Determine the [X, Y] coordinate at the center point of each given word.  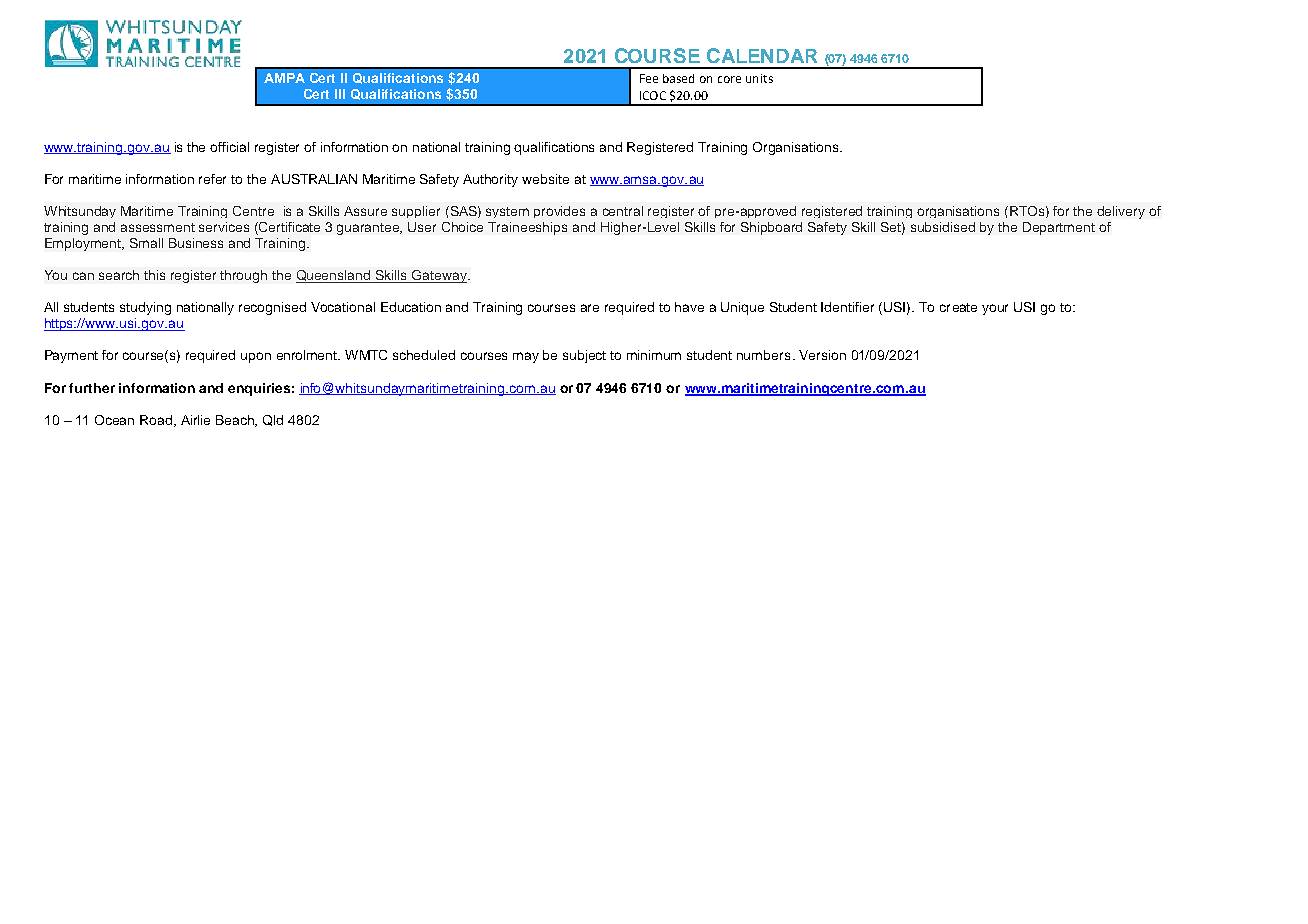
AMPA [284, 78]
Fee [649, 78]
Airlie [195, 420]
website [545, 179]
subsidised [943, 227]
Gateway [439, 276]
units [759, 78]
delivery [1121, 212]
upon [256, 357]
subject [584, 356]
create [958, 307]
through [243, 276]
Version [822, 355]
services [224, 227]
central [623, 211]
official [229, 147]
